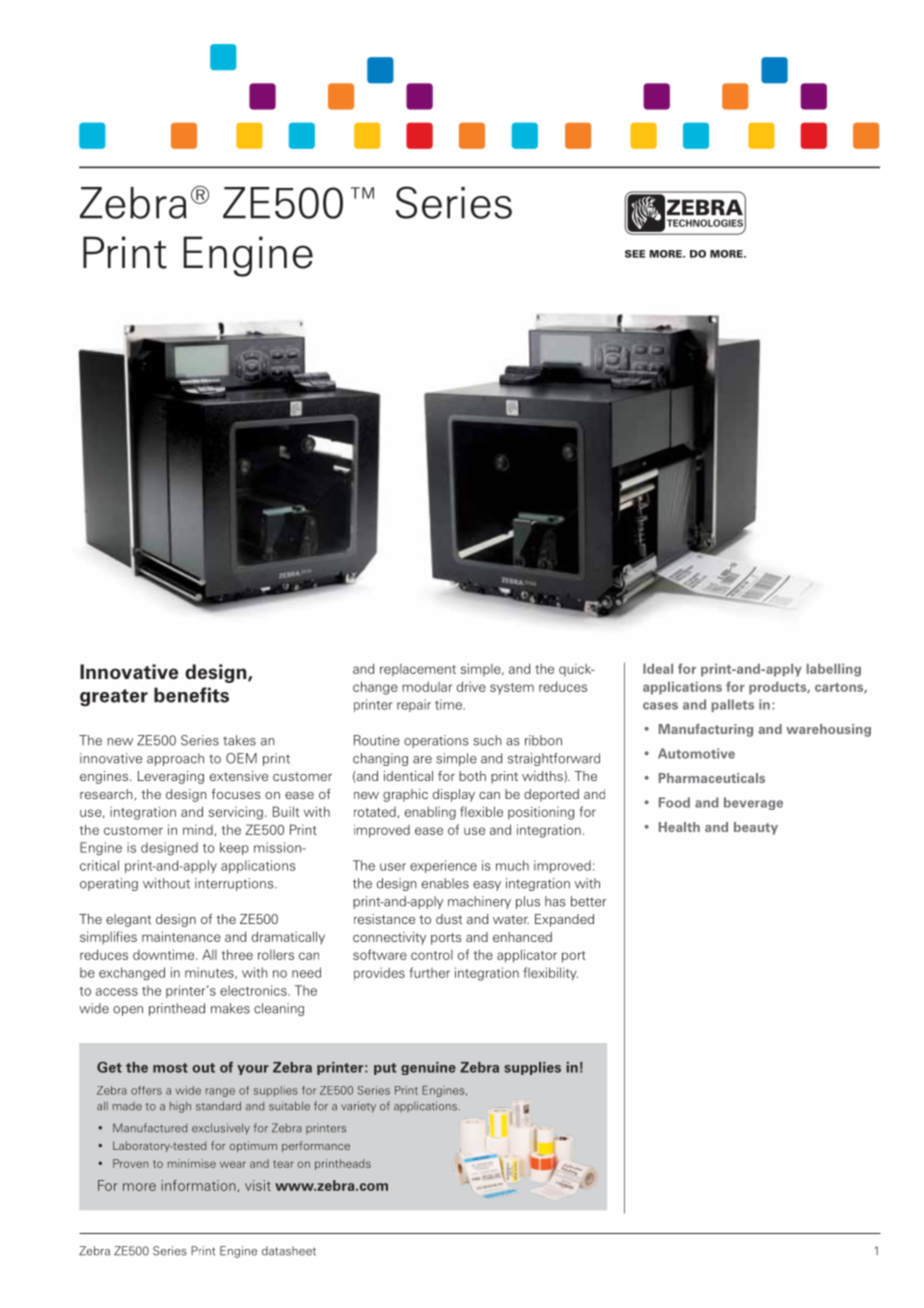 Image resolution: width=924 pixels, height=1308 pixels. What do you see at coordinates (443, 866) in the page?
I see `experience` at bounding box center [443, 866].
